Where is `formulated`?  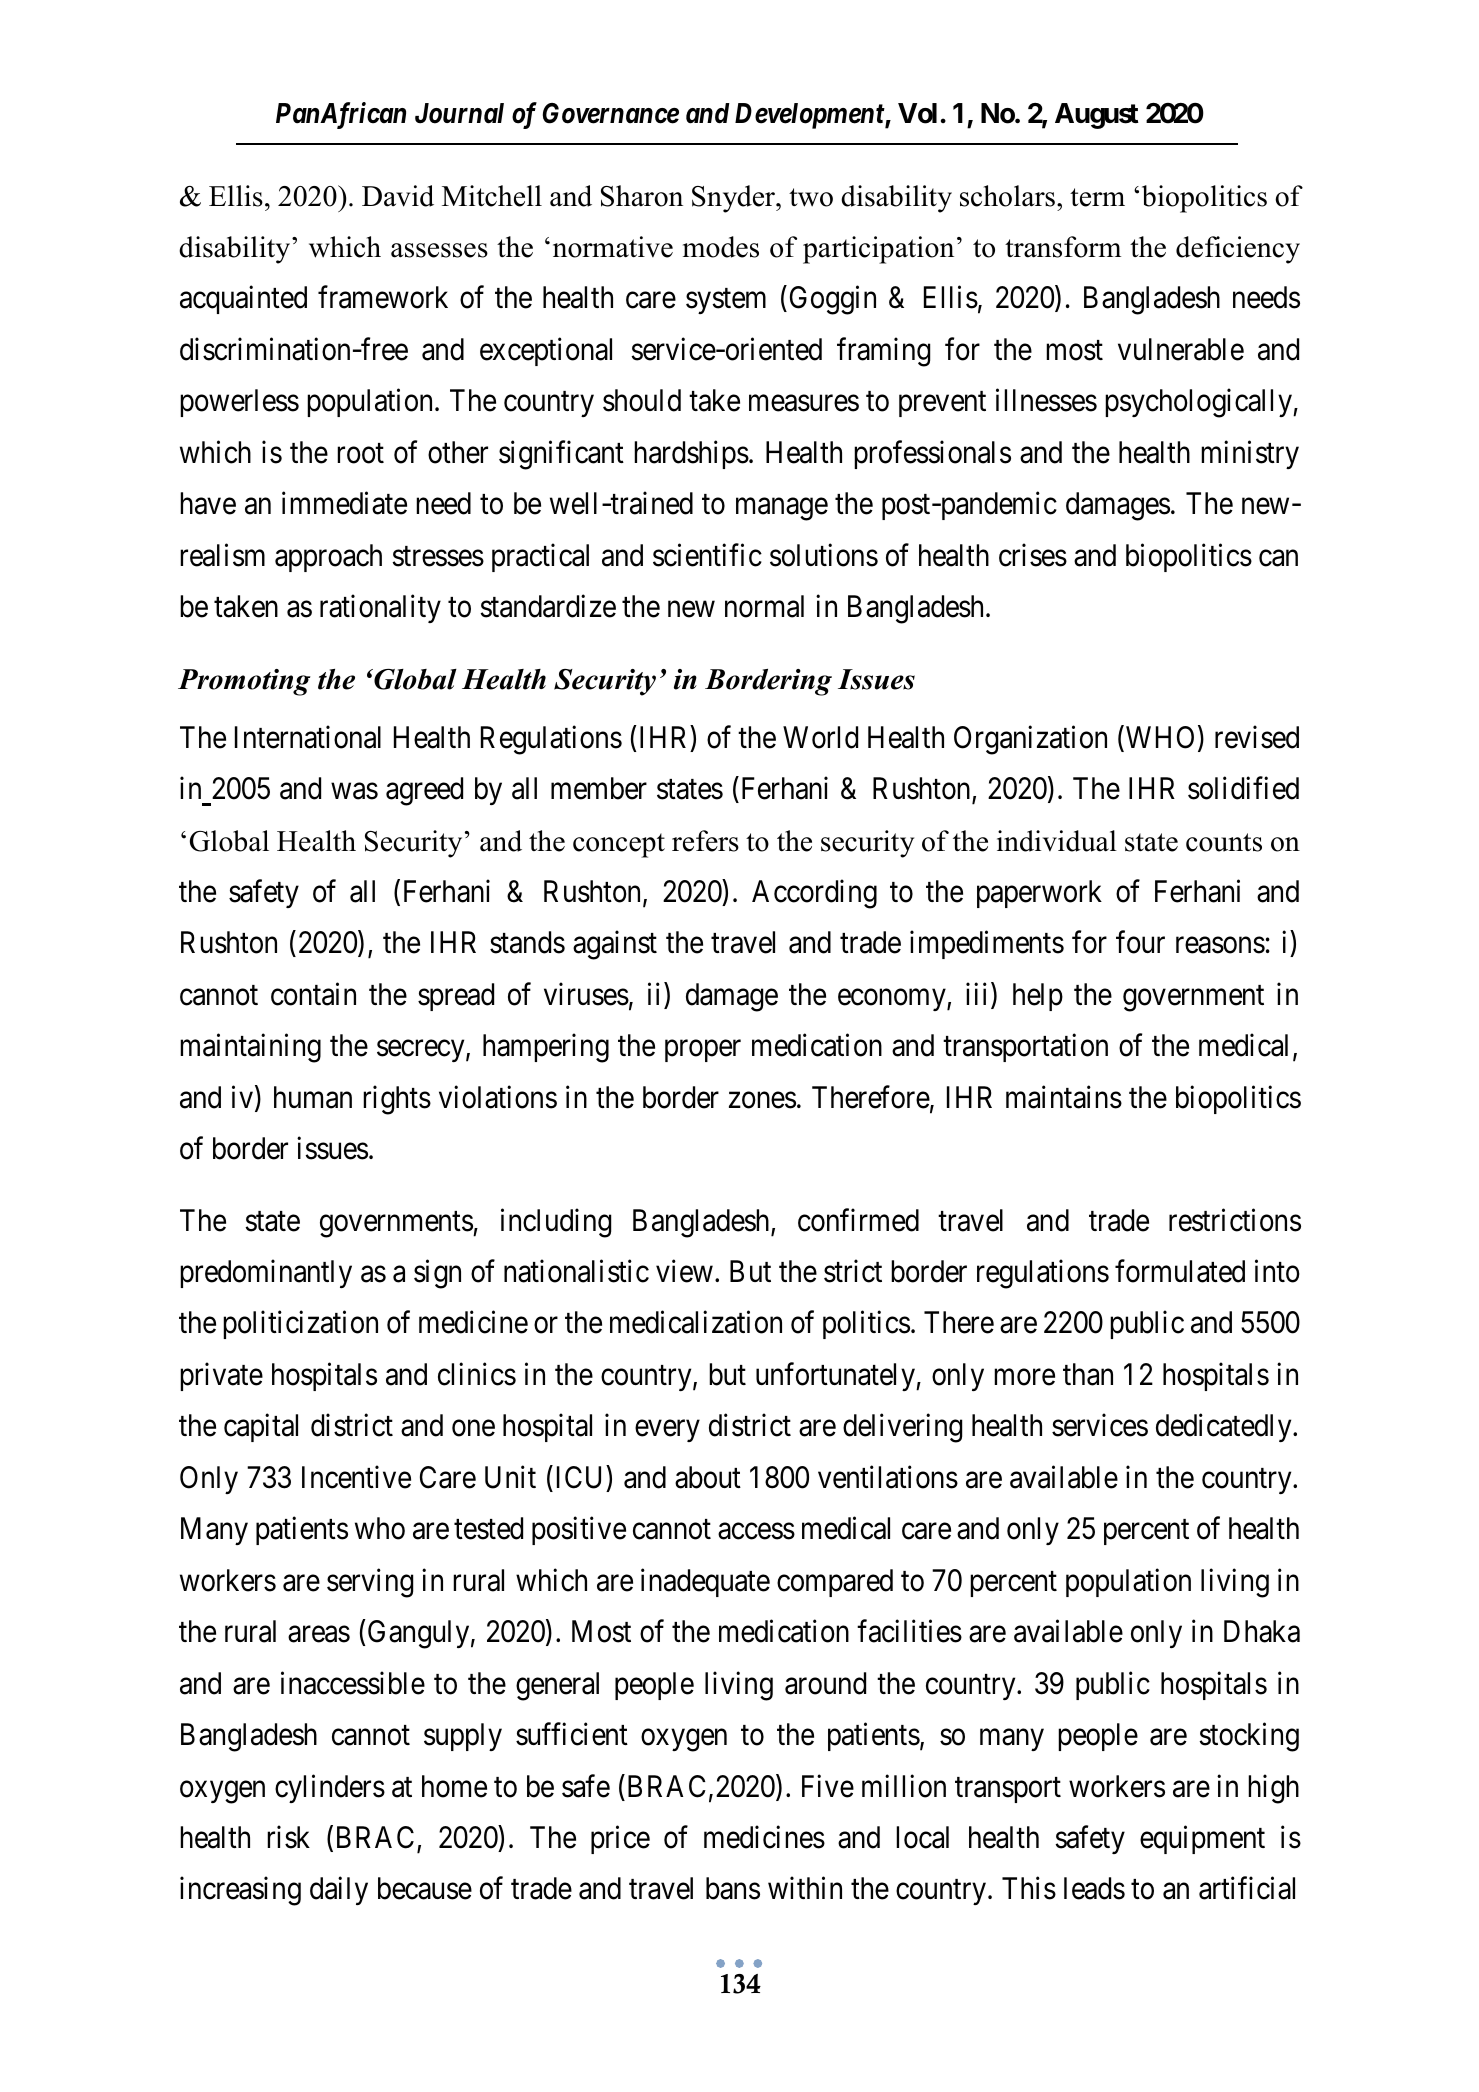
formulated is located at coordinates (1180, 1271).
